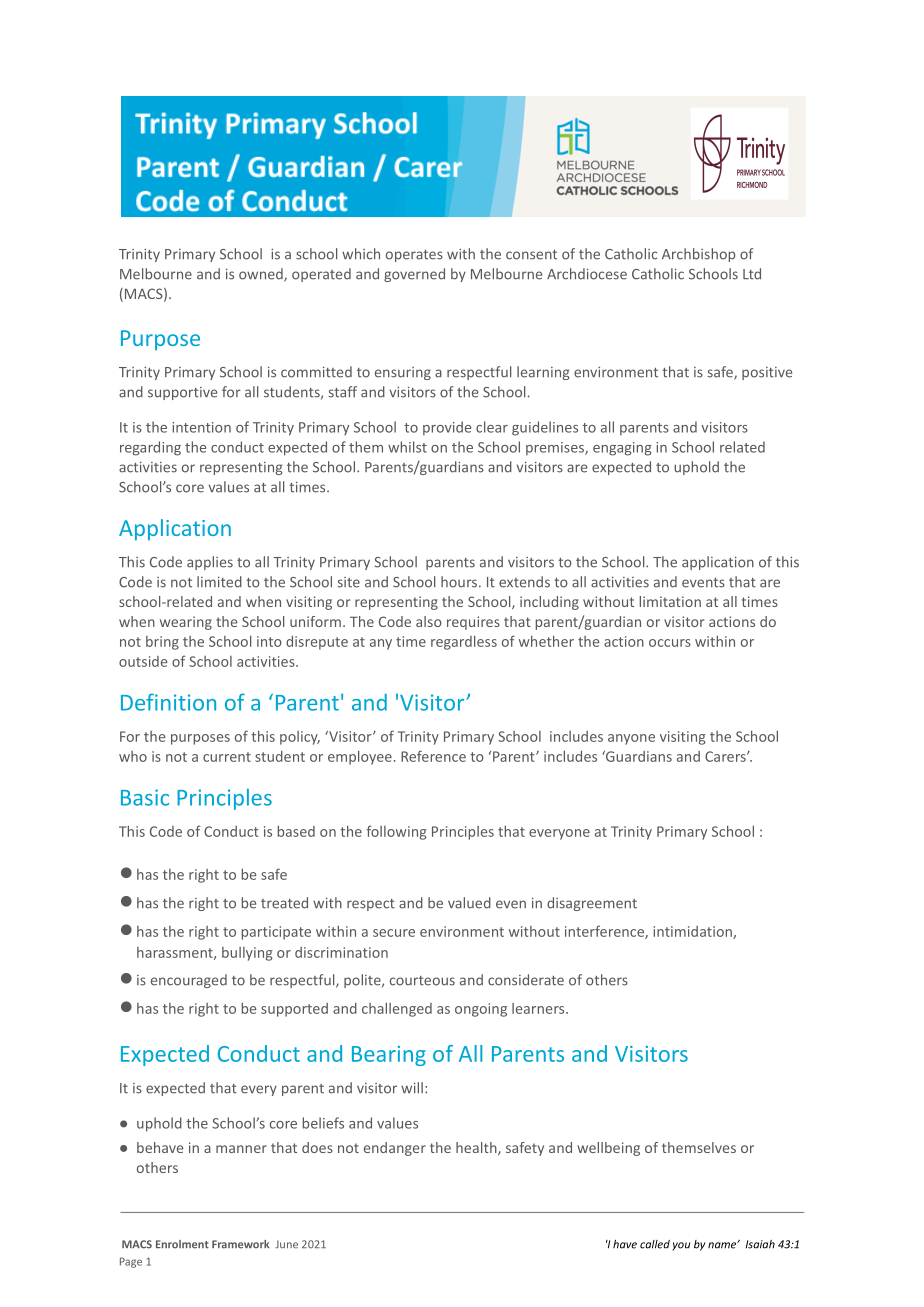 This page has width=924, height=1307. Describe the element at coordinates (477, 1148) in the page. I see `health` at that location.
